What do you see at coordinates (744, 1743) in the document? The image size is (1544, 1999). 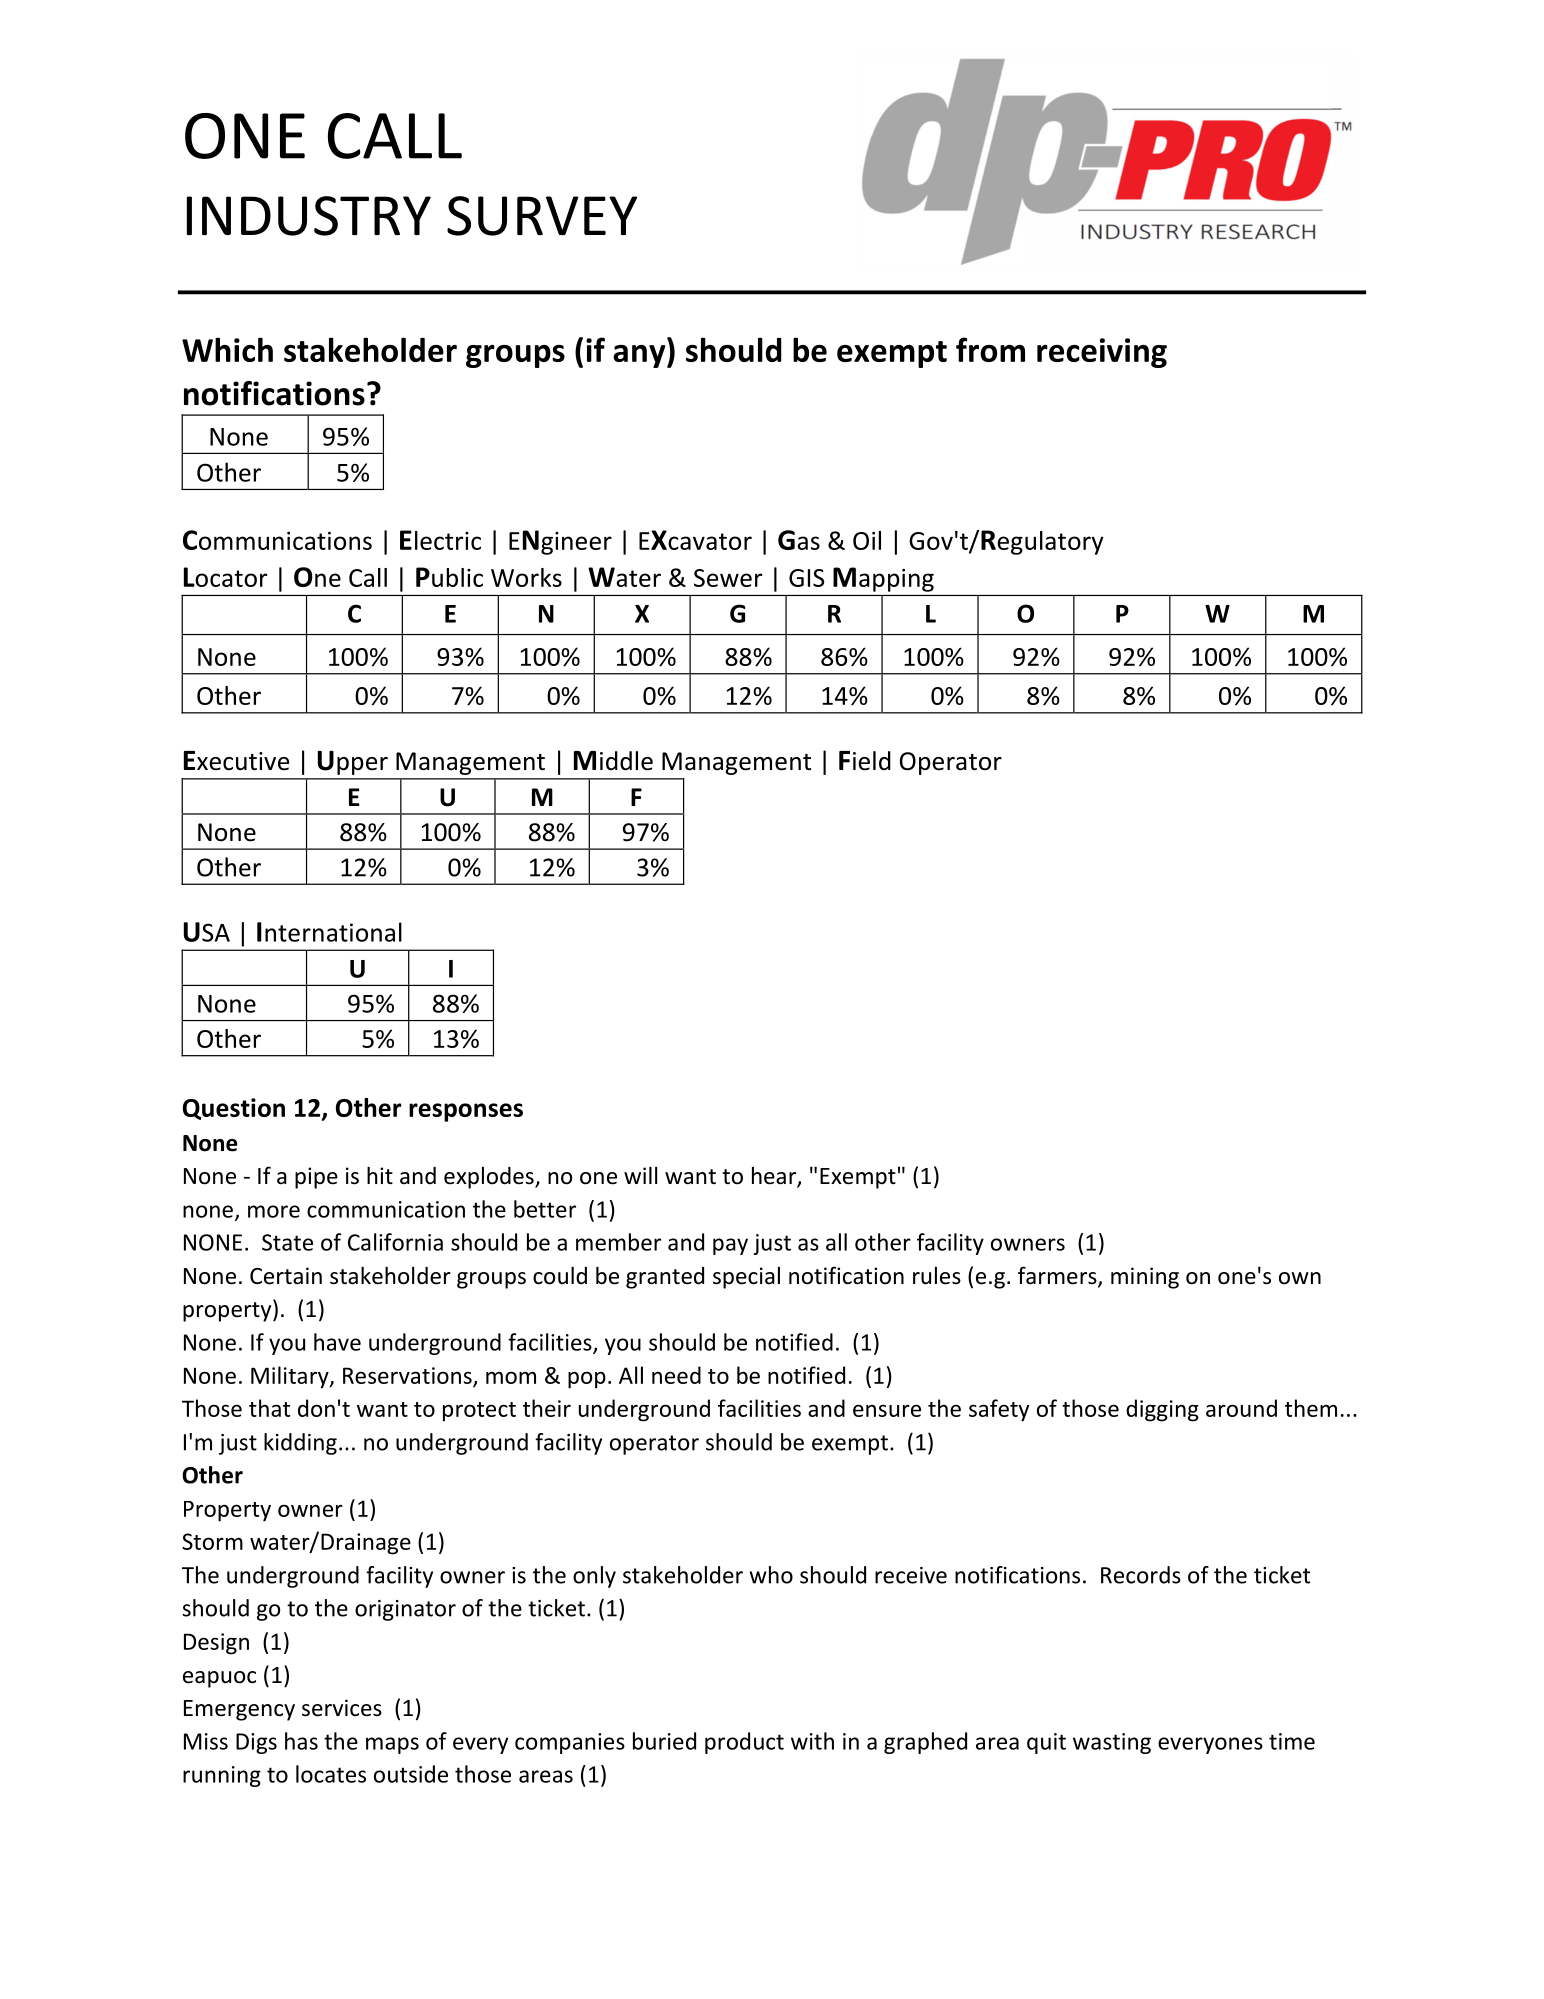 I see `product` at bounding box center [744, 1743].
